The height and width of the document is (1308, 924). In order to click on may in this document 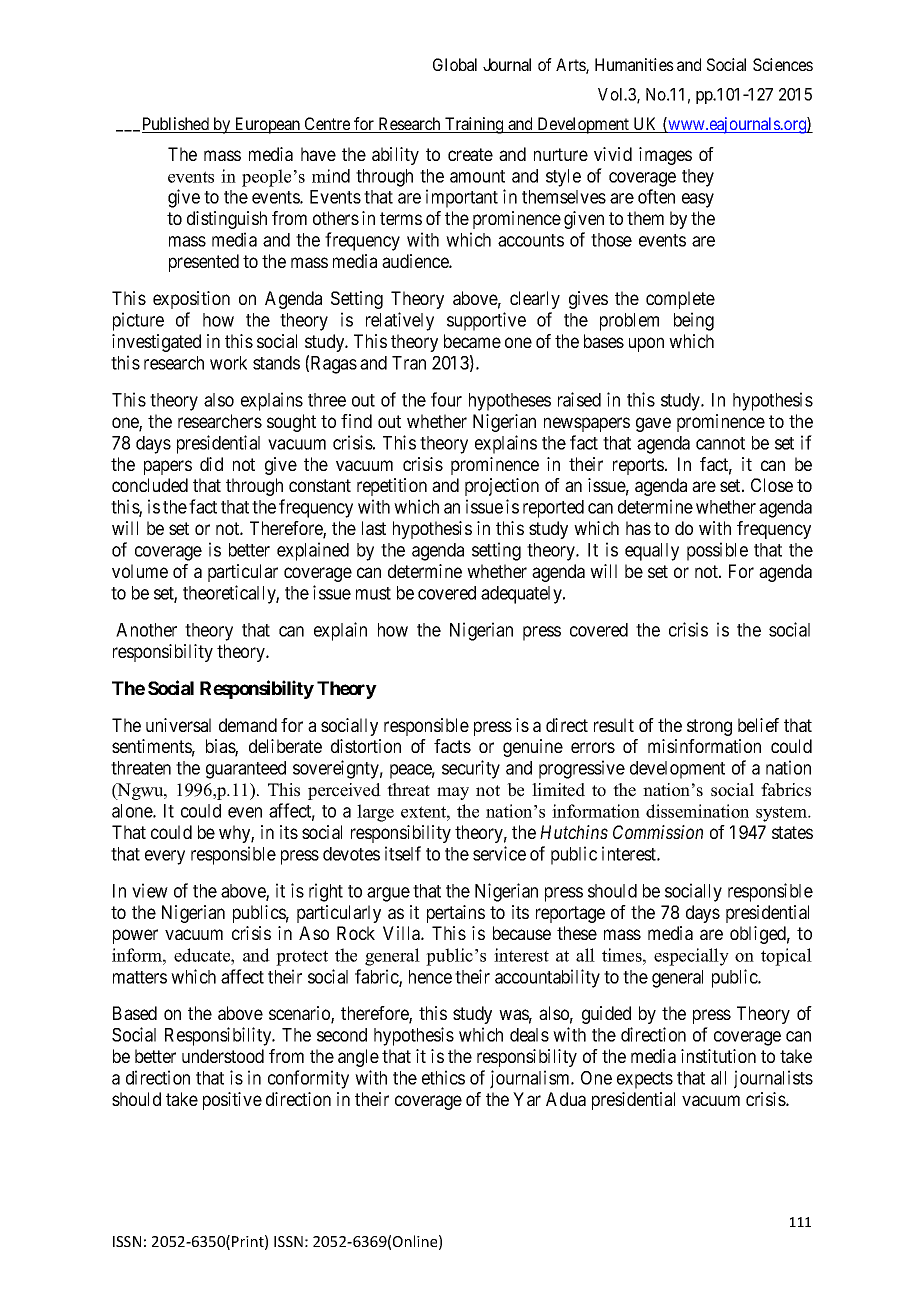, I will do `click(453, 793)`.
